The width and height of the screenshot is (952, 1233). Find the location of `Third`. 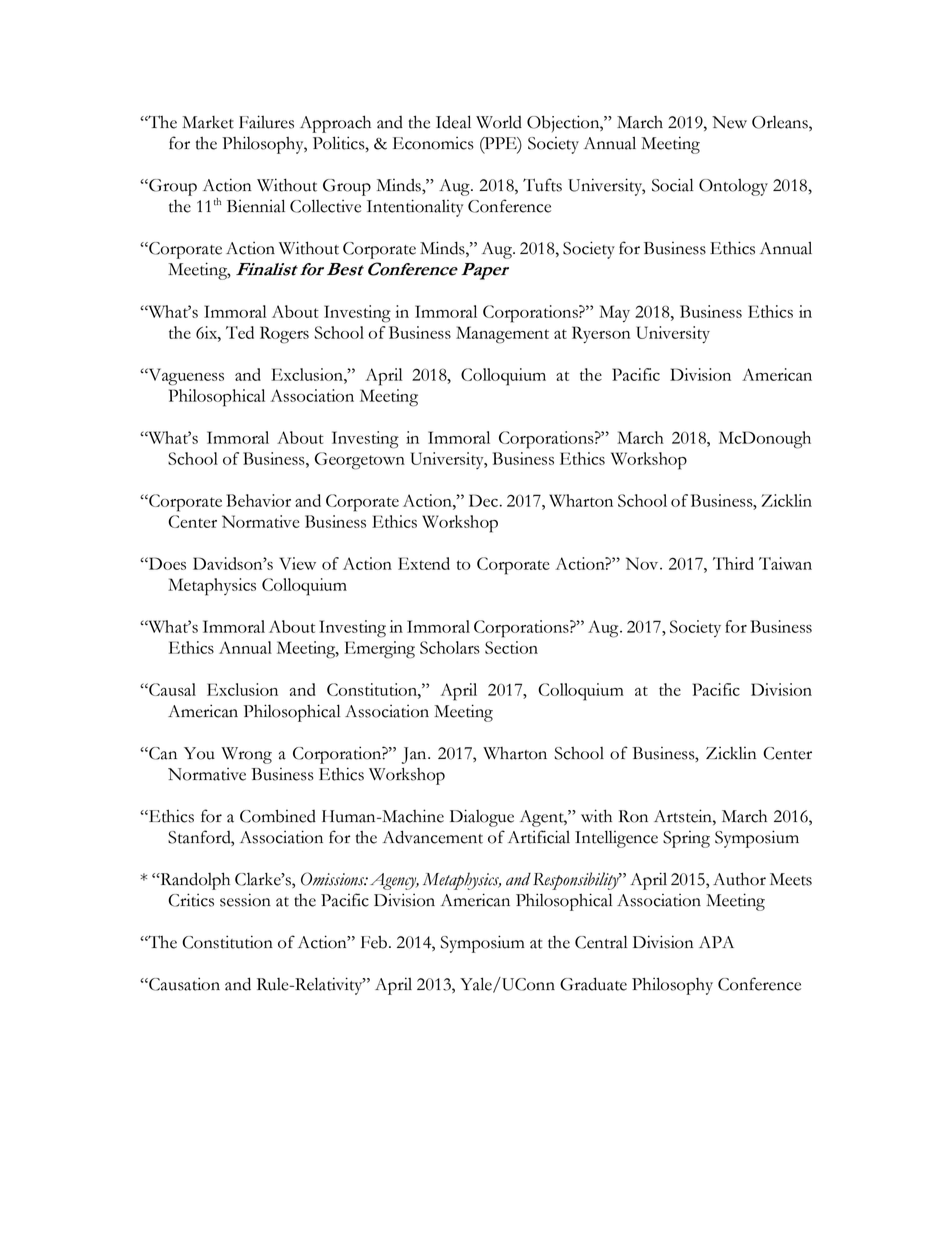

Third is located at coordinates (733, 563).
